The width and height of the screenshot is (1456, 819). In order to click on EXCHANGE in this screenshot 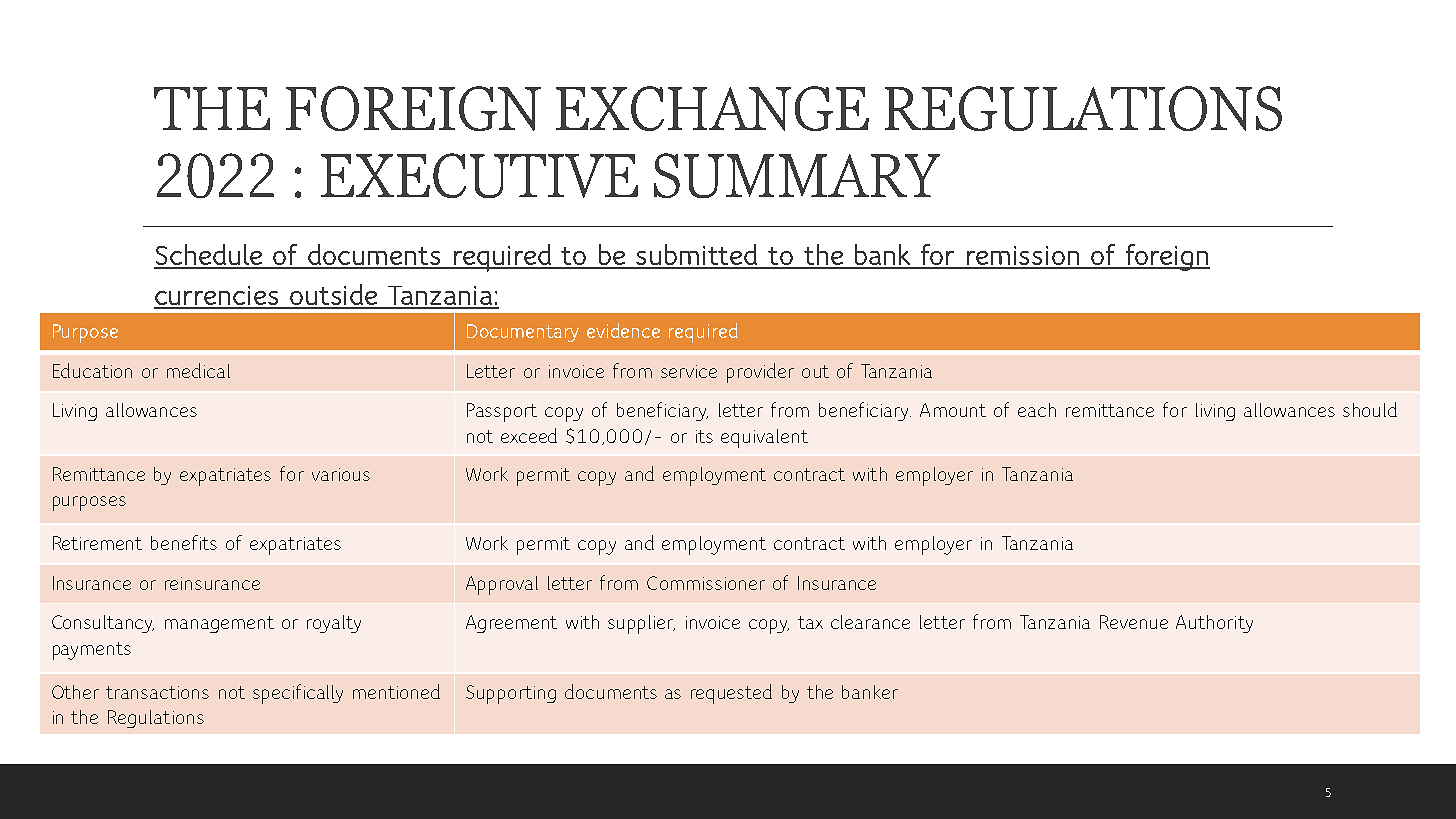, I will do `click(712, 108)`.
